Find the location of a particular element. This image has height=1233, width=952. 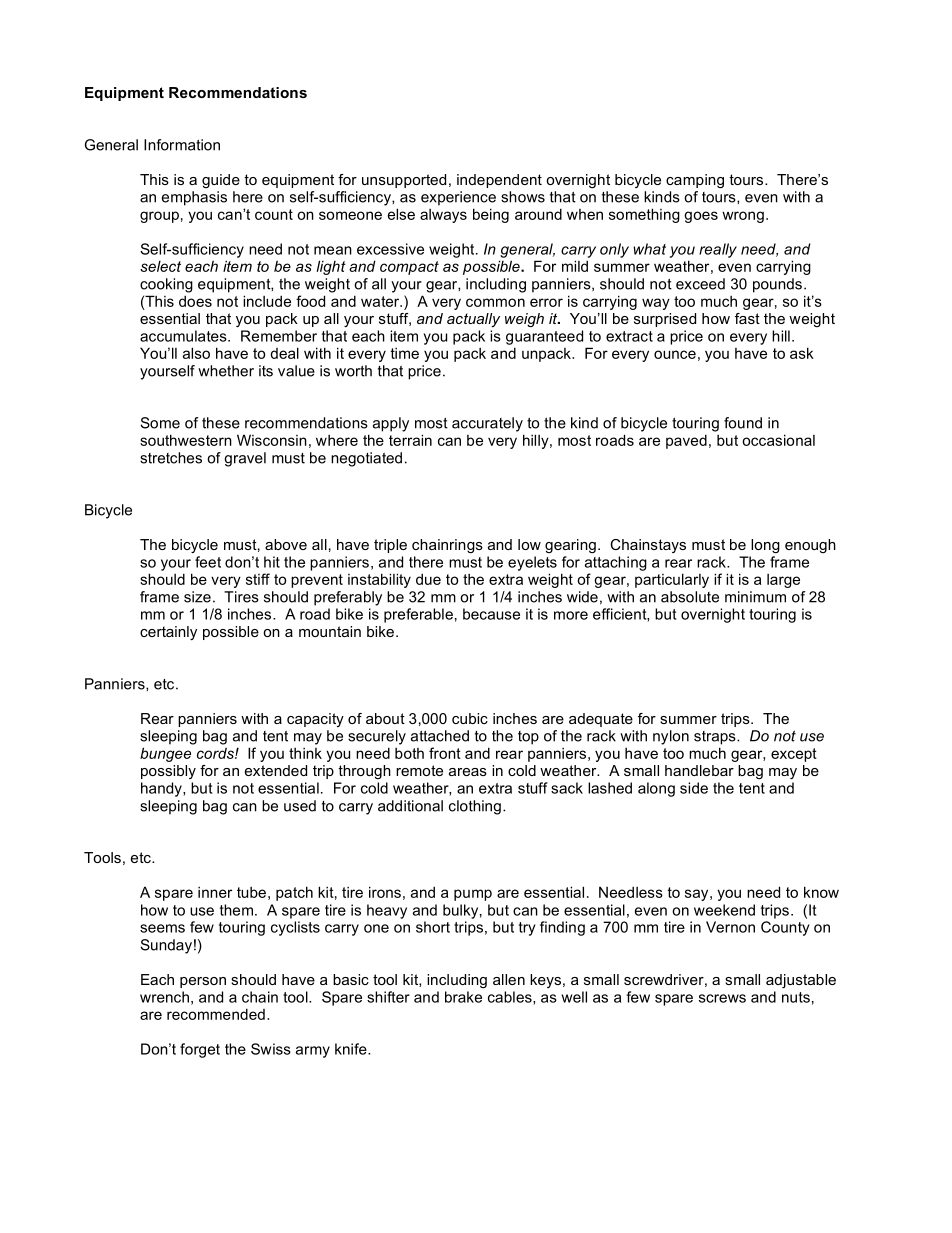

independent is located at coordinates (499, 181).
